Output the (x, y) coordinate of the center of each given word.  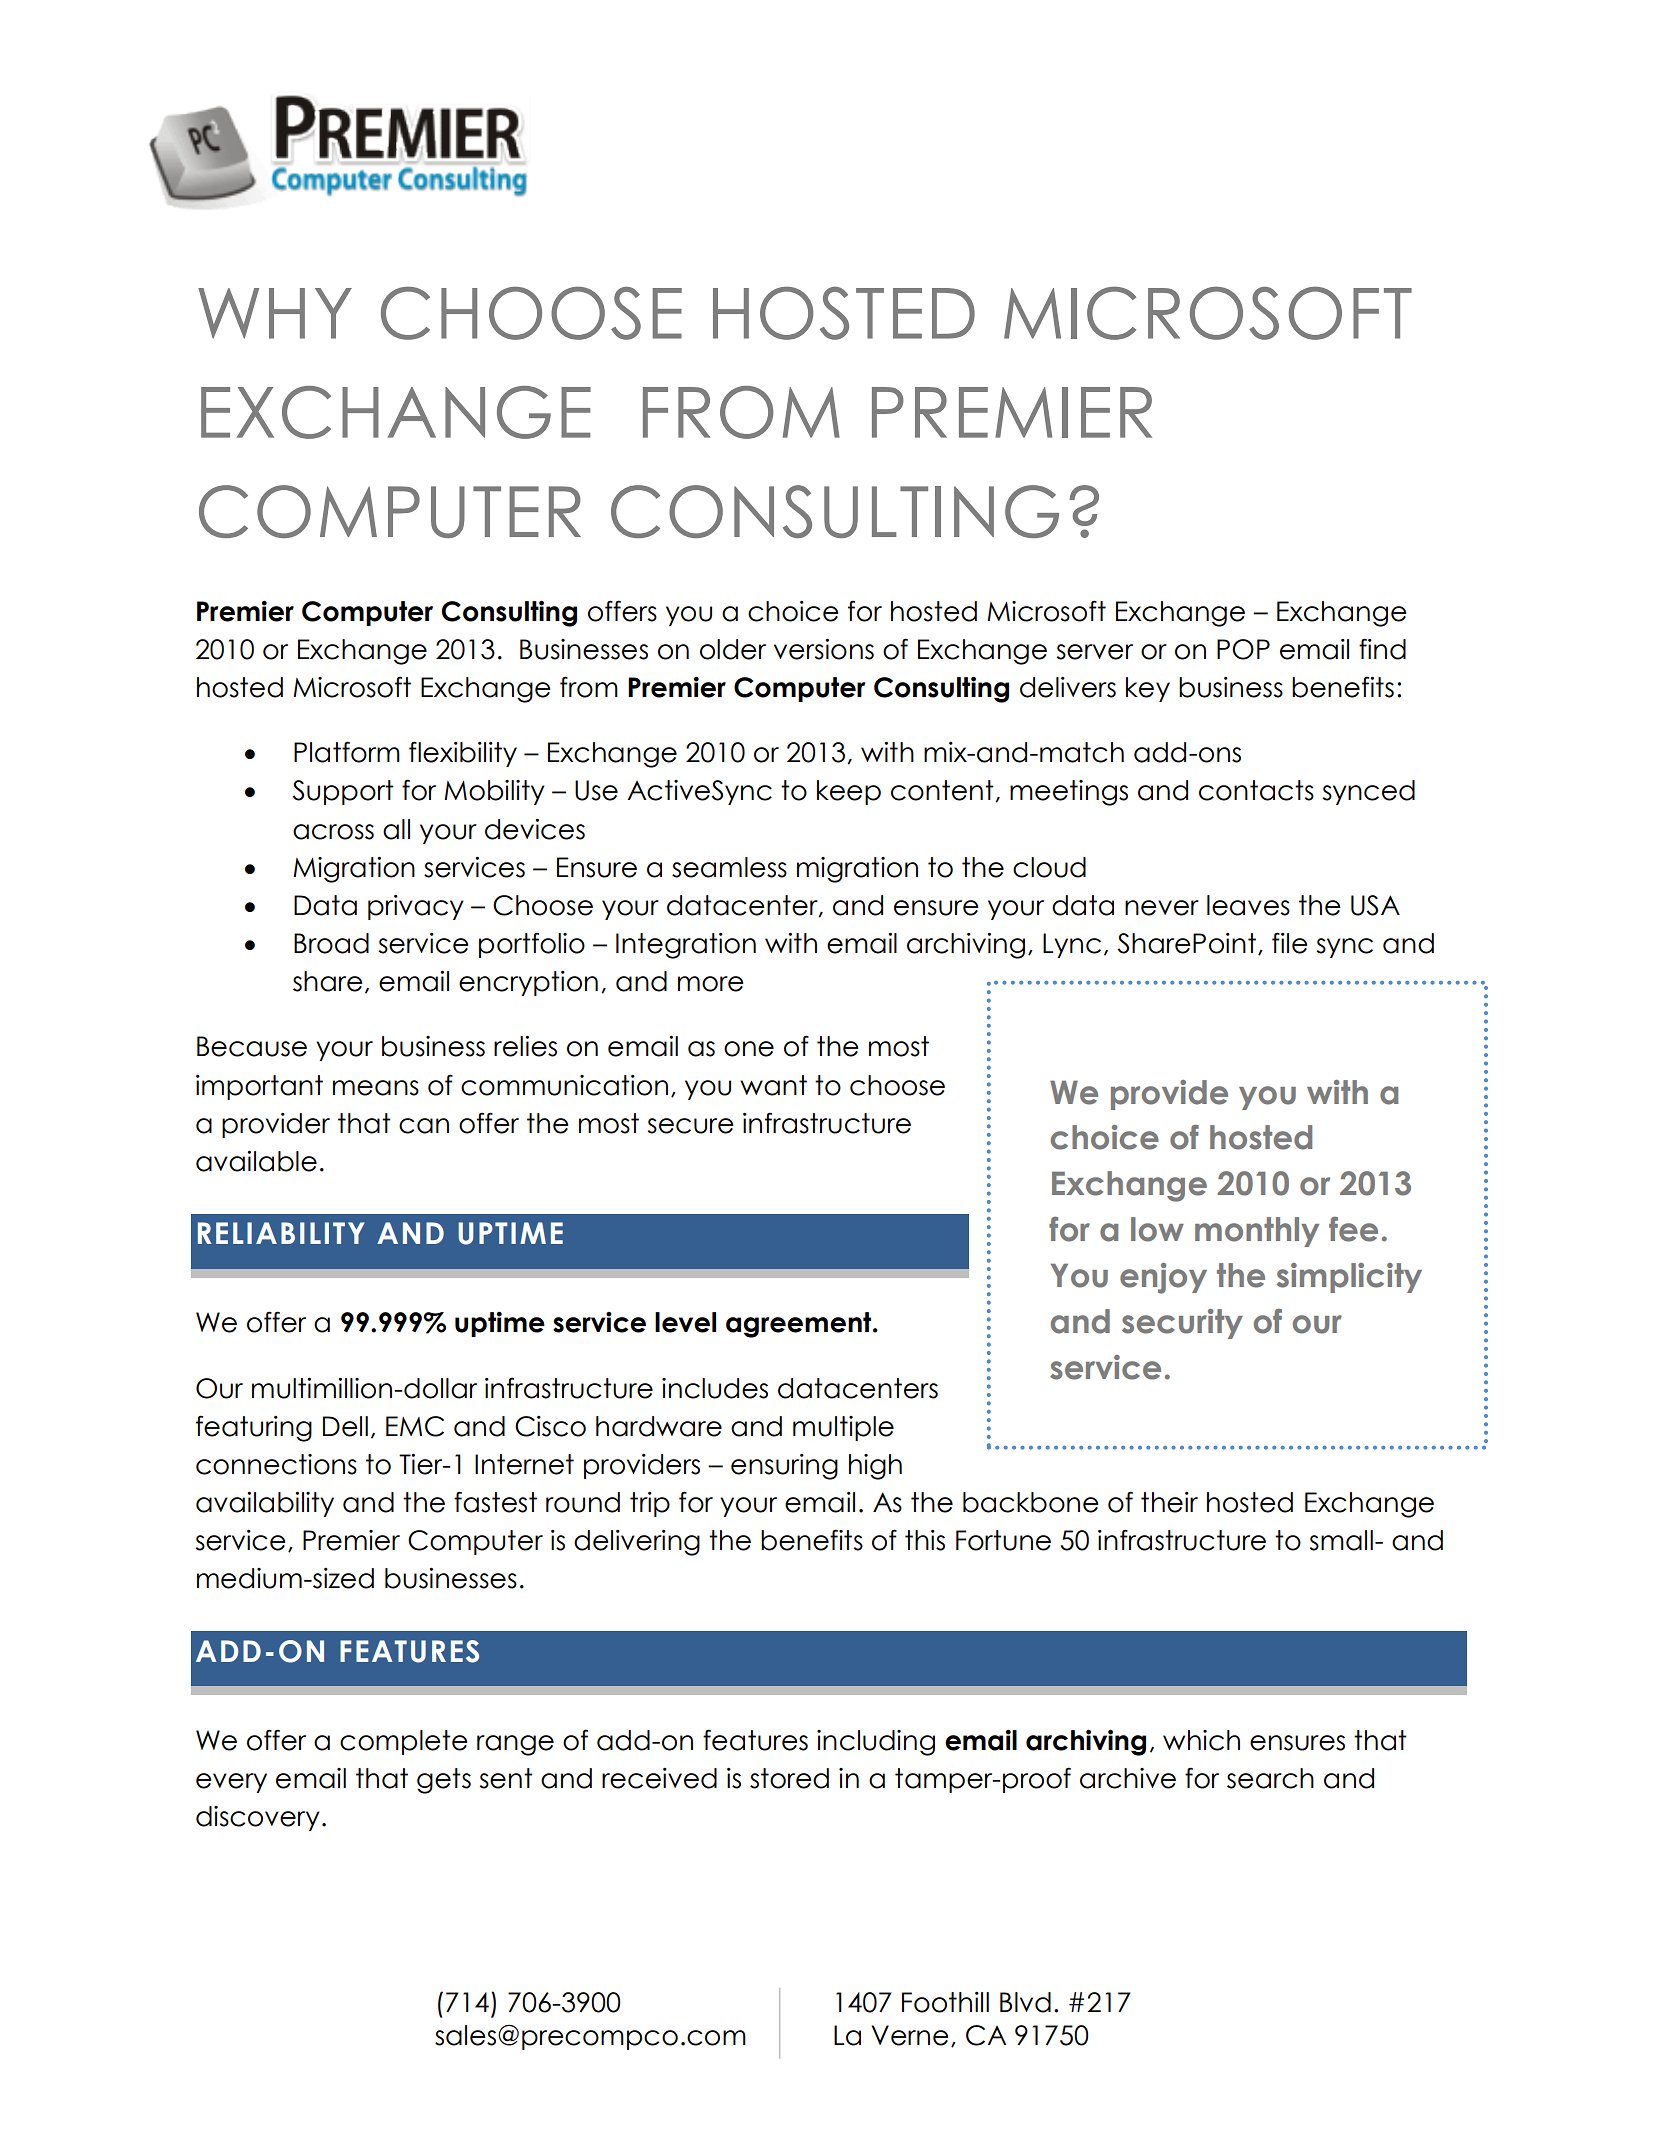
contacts (1256, 790)
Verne (910, 2035)
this (925, 1540)
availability (265, 1504)
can (424, 1126)
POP (1243, 649)
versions (824, 649)
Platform (347, 752)
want (773, 1085)
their (1169, 1502)
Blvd (1025, 2002)
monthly (1257, 1232)
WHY (275, 313)
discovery (258, 1818)
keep (849, 792)
